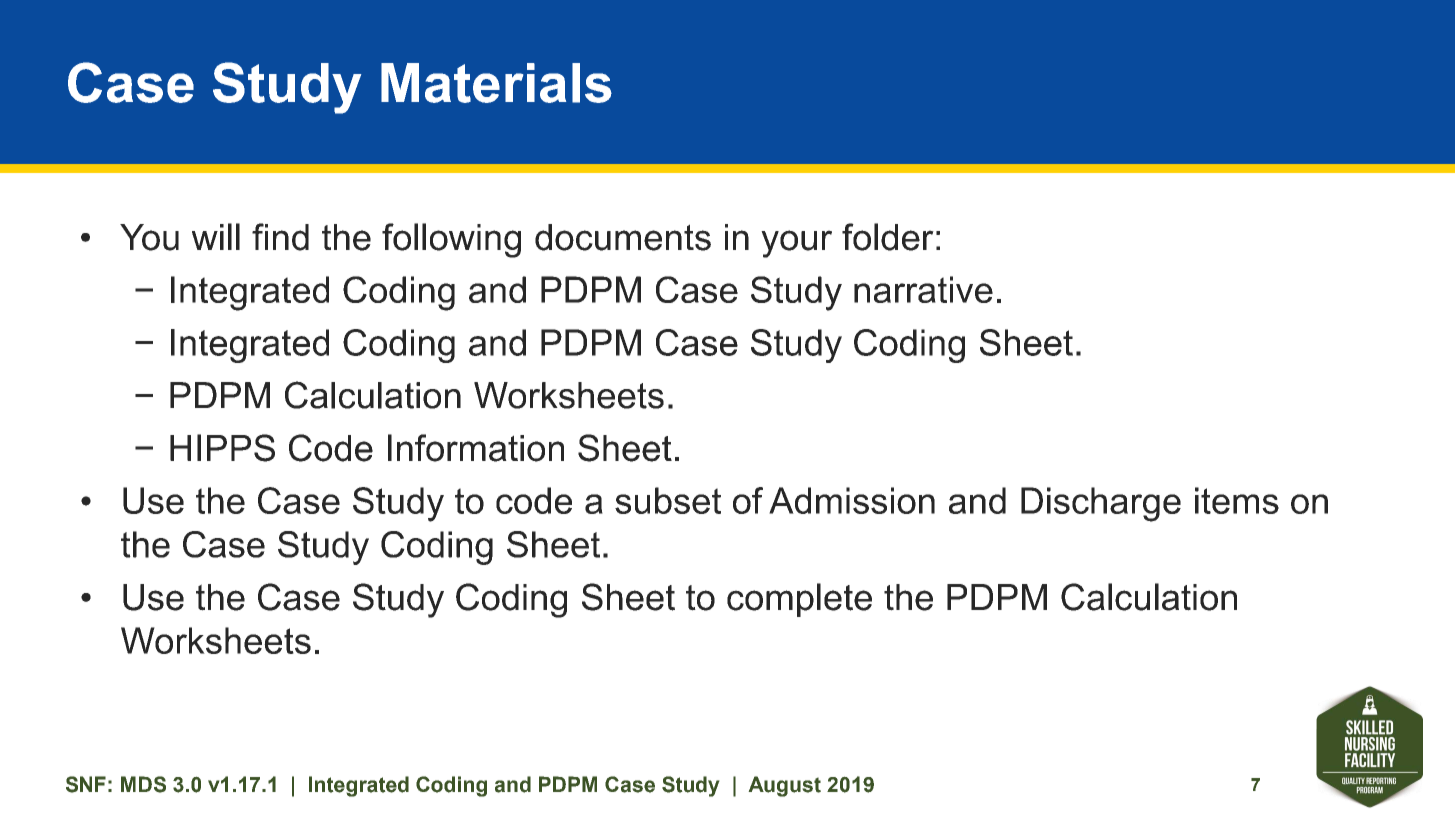 This image has width=1456, height=819. Describe the element at coordinates (1101, 504) in the image. I see `Discharge` at that location.
